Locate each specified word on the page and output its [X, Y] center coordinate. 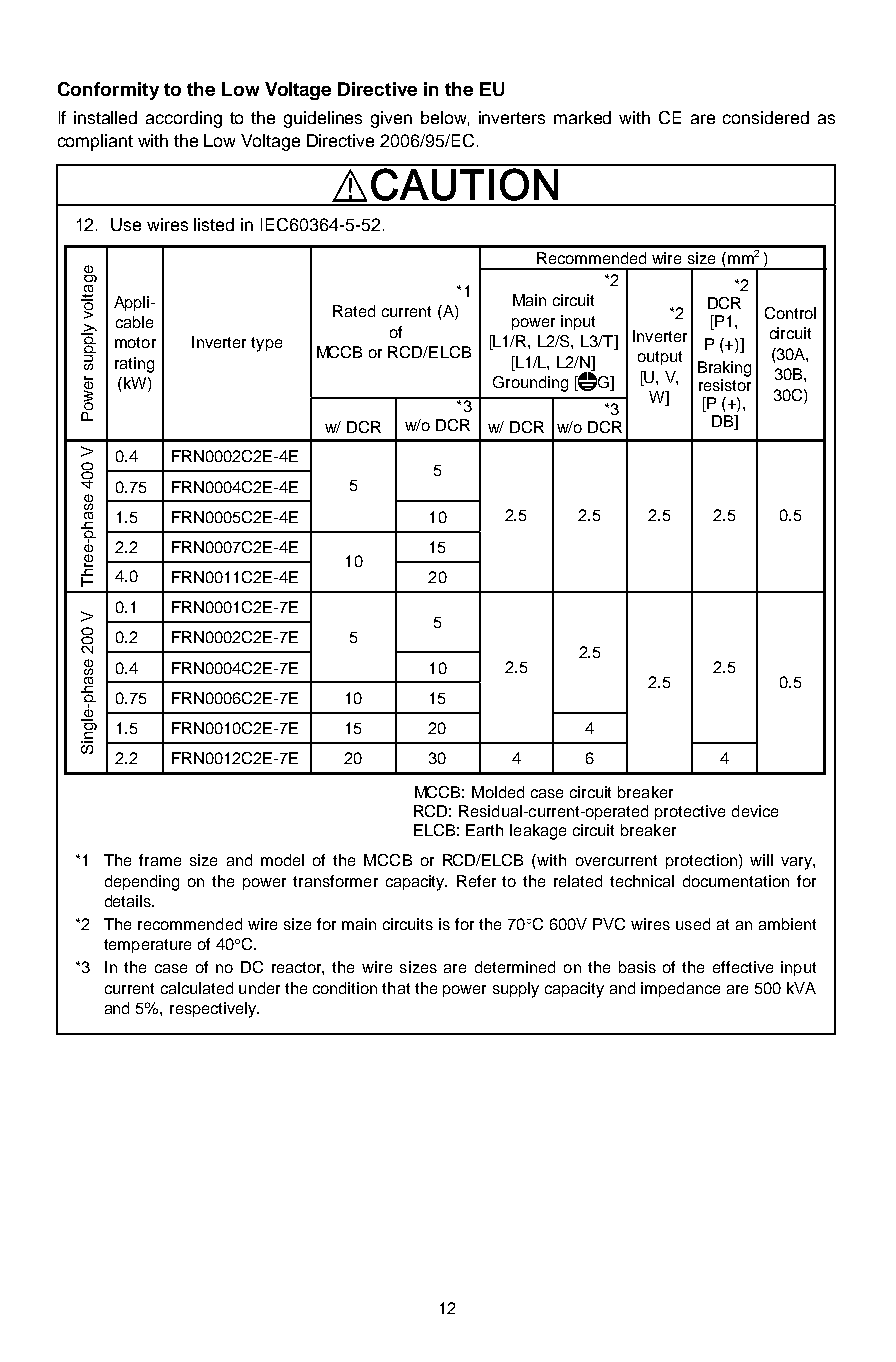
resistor [725, 383]
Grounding [530, 384]
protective [690, 812]
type [266, 344]
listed [214, 224]
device [755, 811]
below [445, 118]
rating [134, 365]
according [184, 119]
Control [790, 313]
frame [160, 860]
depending [142, 883]
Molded [498, 792]
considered [766, 117]
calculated [197, 988]
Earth [484, 830]
